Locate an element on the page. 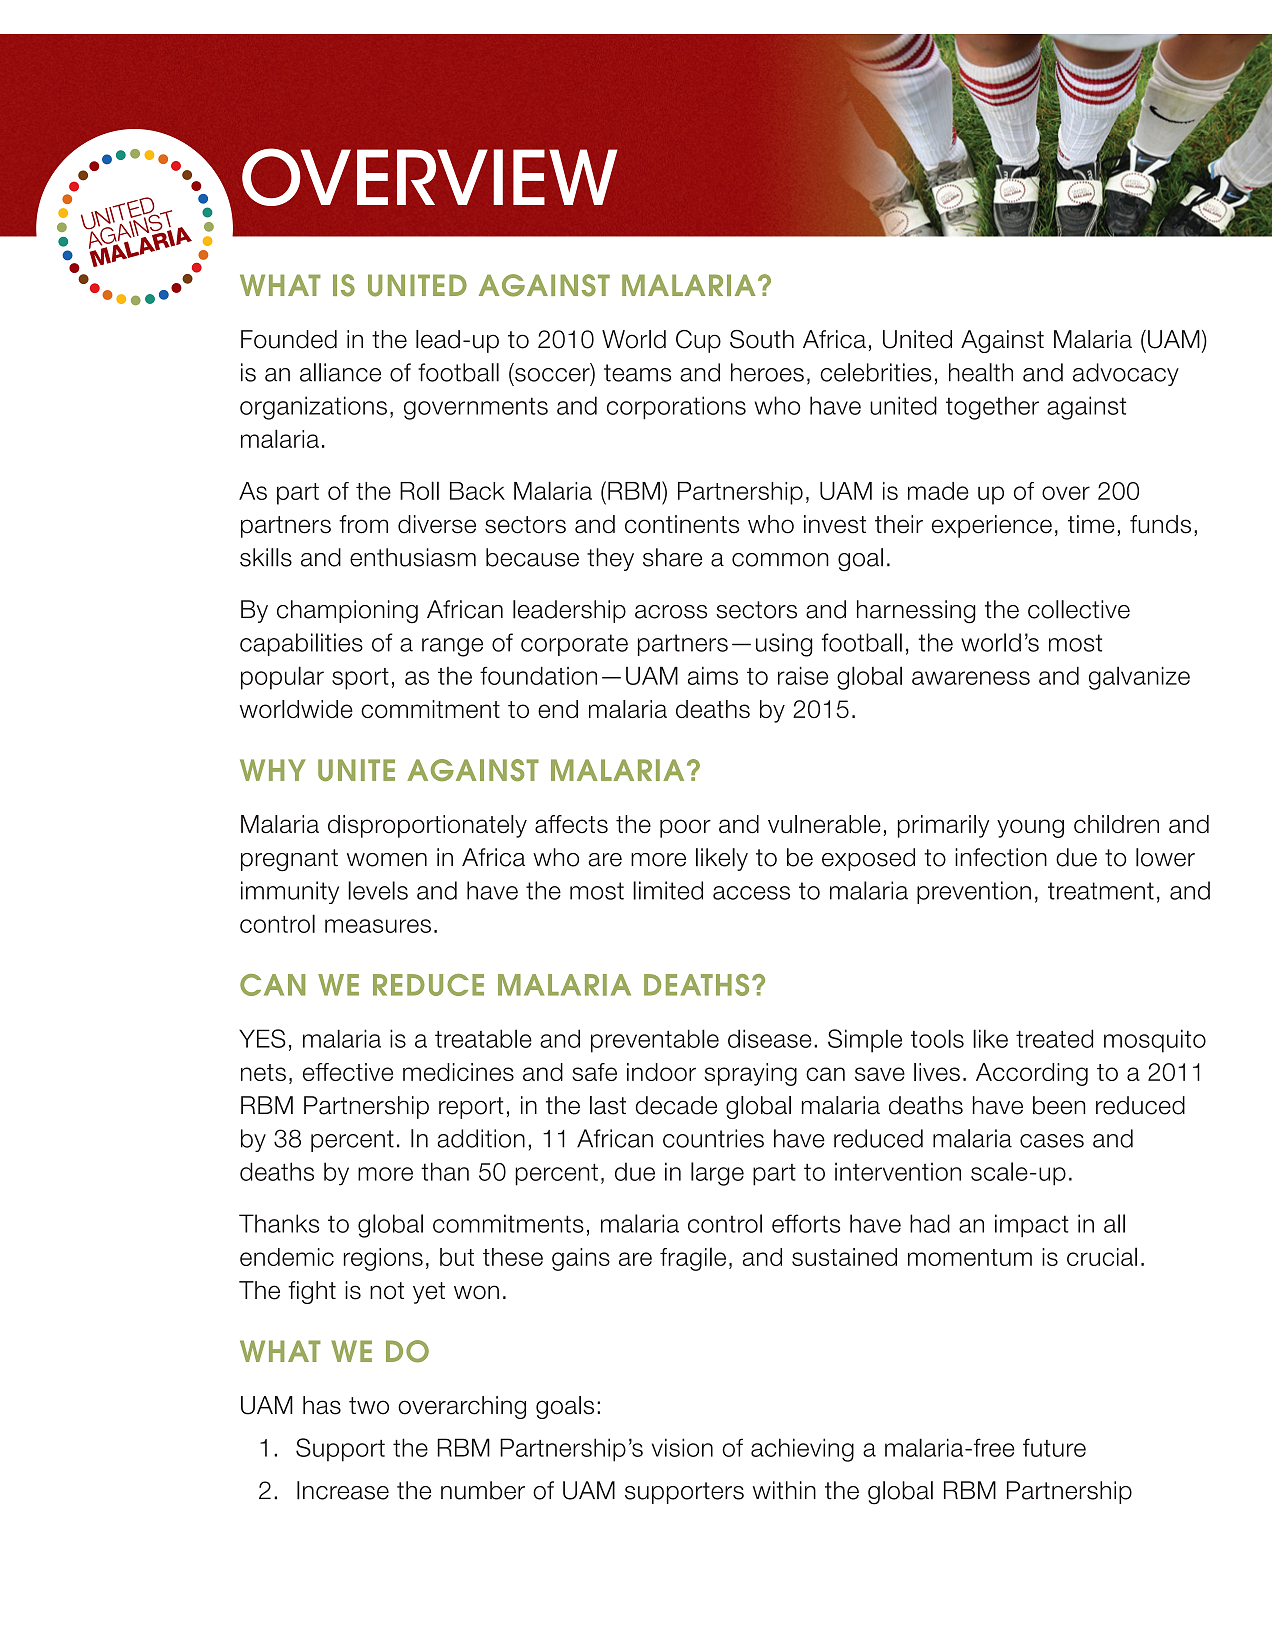  treatment is located at coordinates (1101, 891).
